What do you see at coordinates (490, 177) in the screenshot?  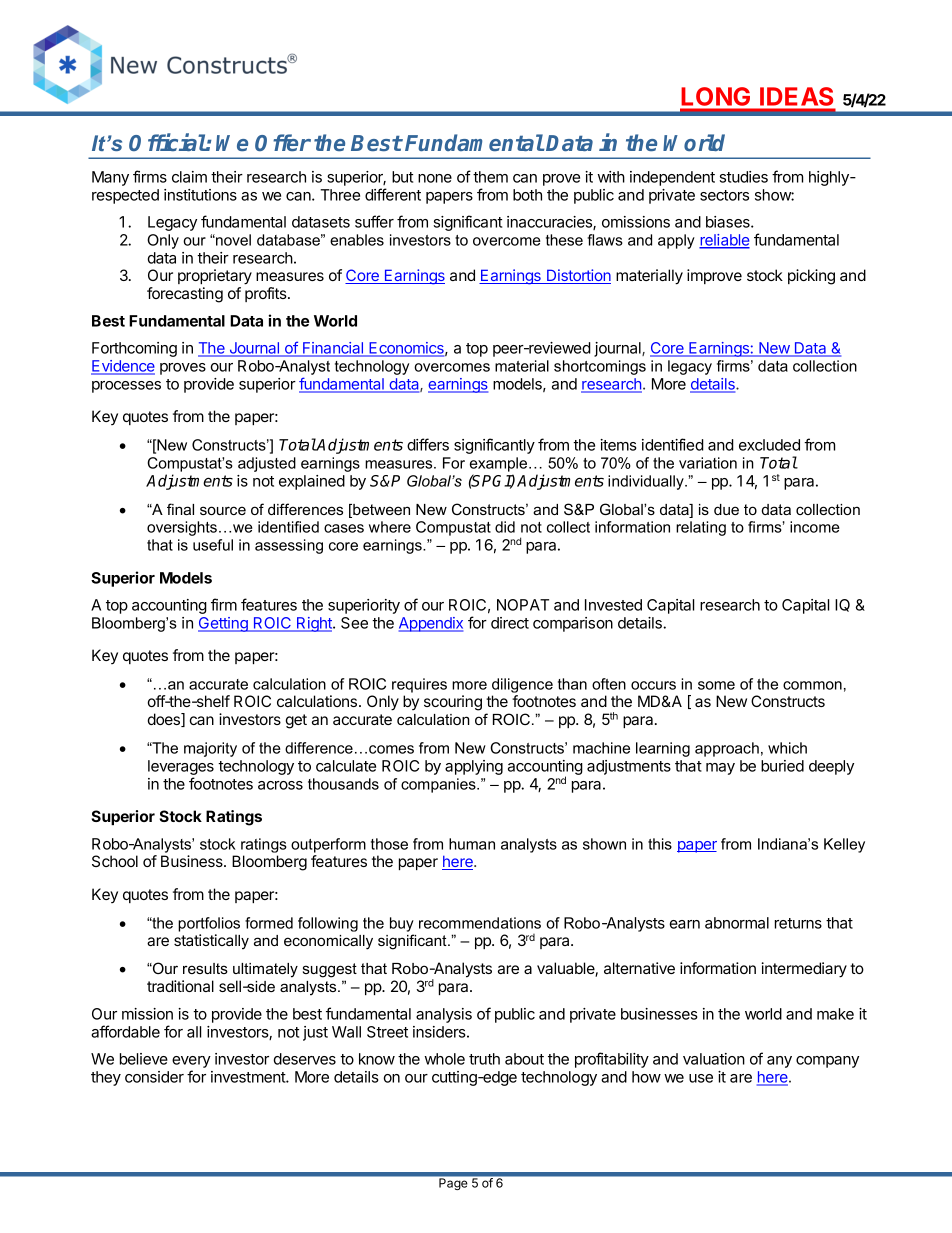 I see `them` at bounding box center [490, 177].
